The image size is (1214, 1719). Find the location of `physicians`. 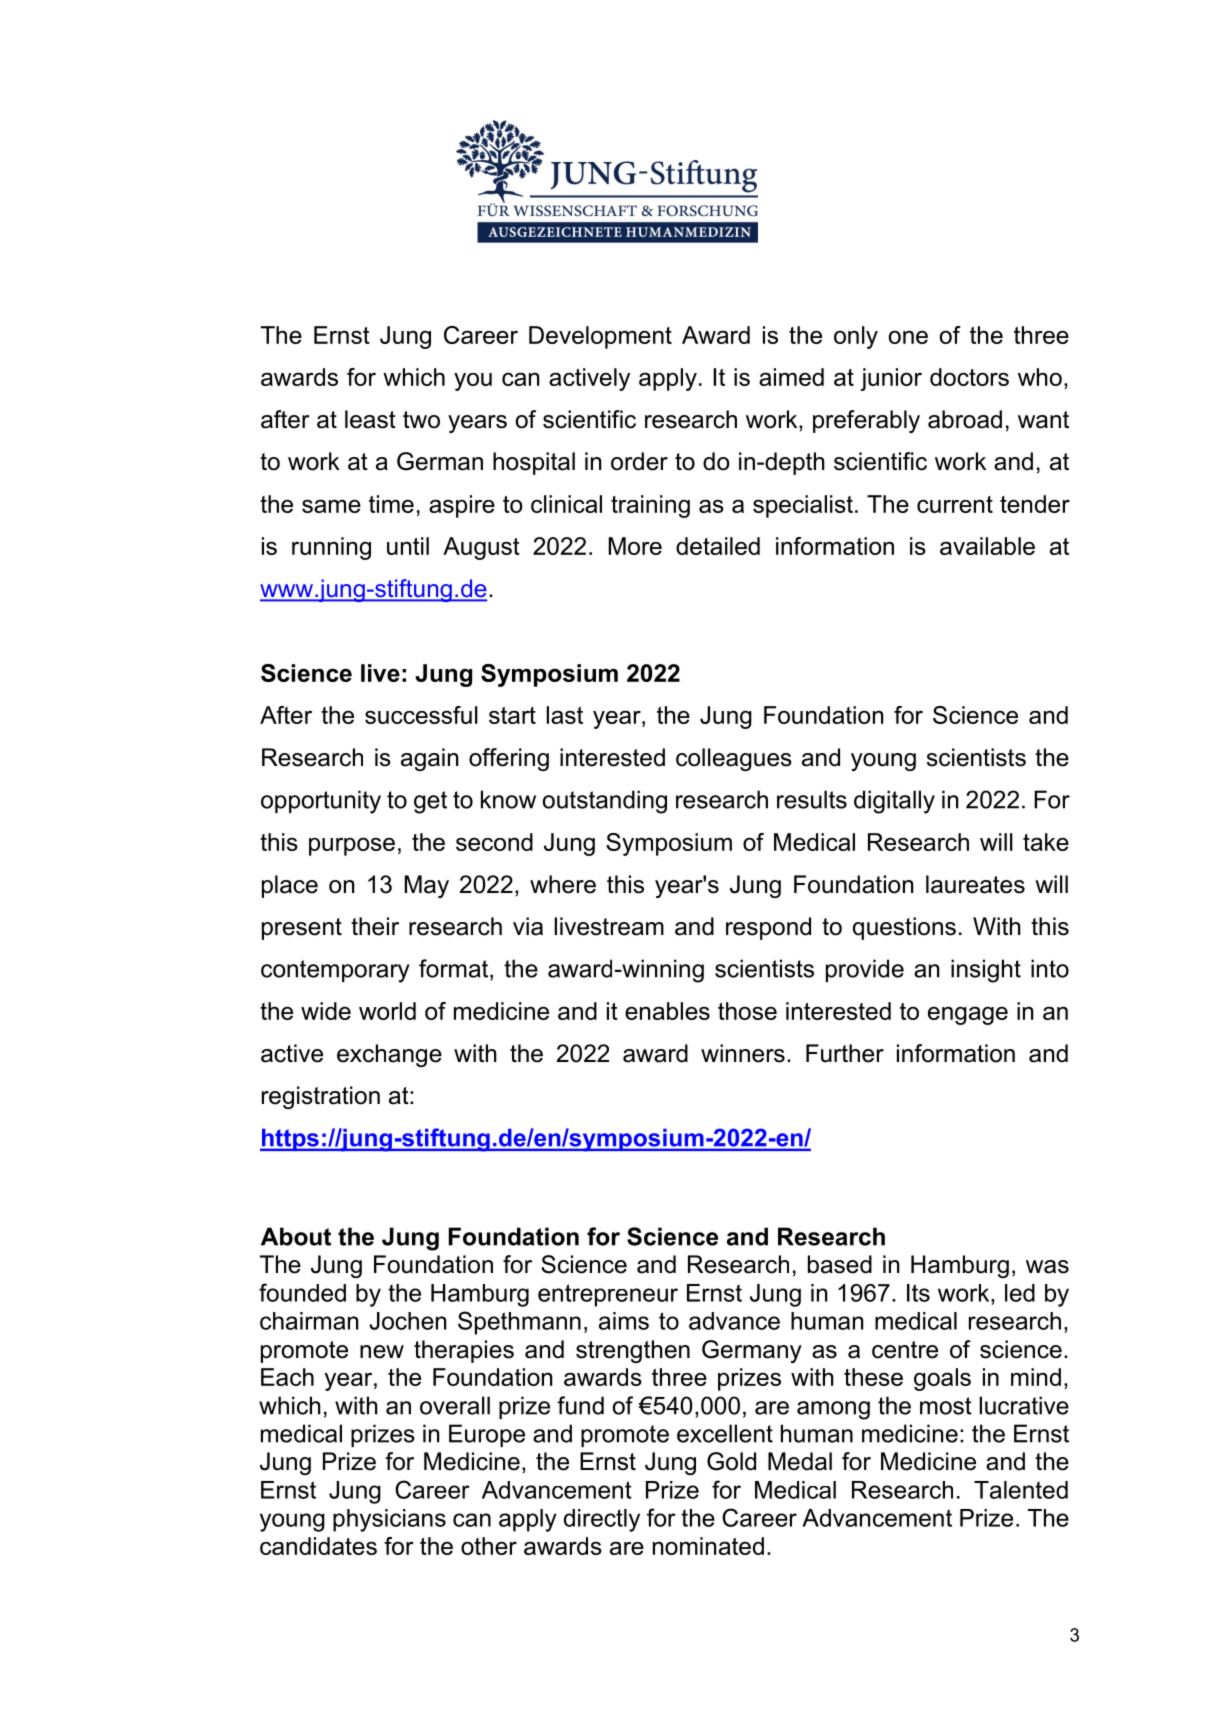

physicians is located at coordinates (389, 1520).
